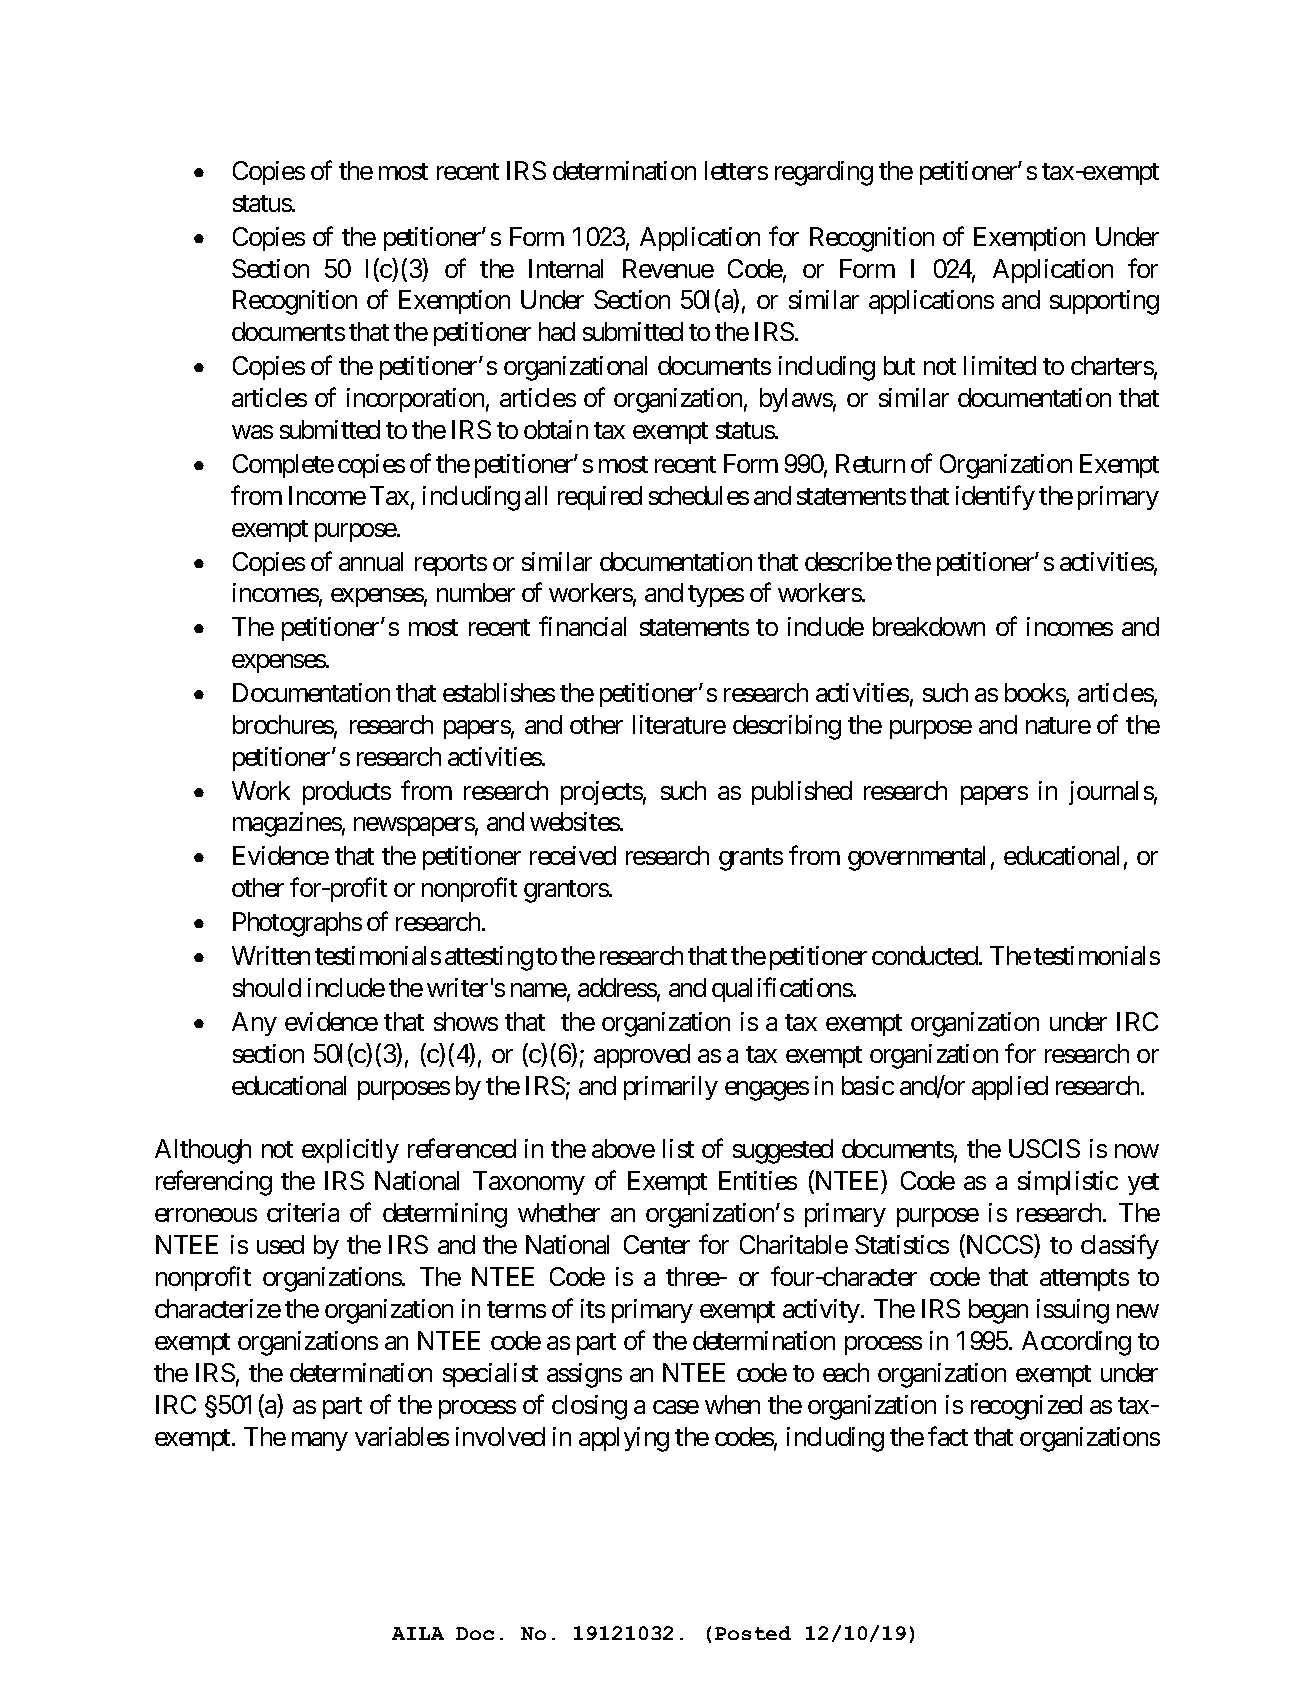  I want to click on AILA, so click(418, 1633).
